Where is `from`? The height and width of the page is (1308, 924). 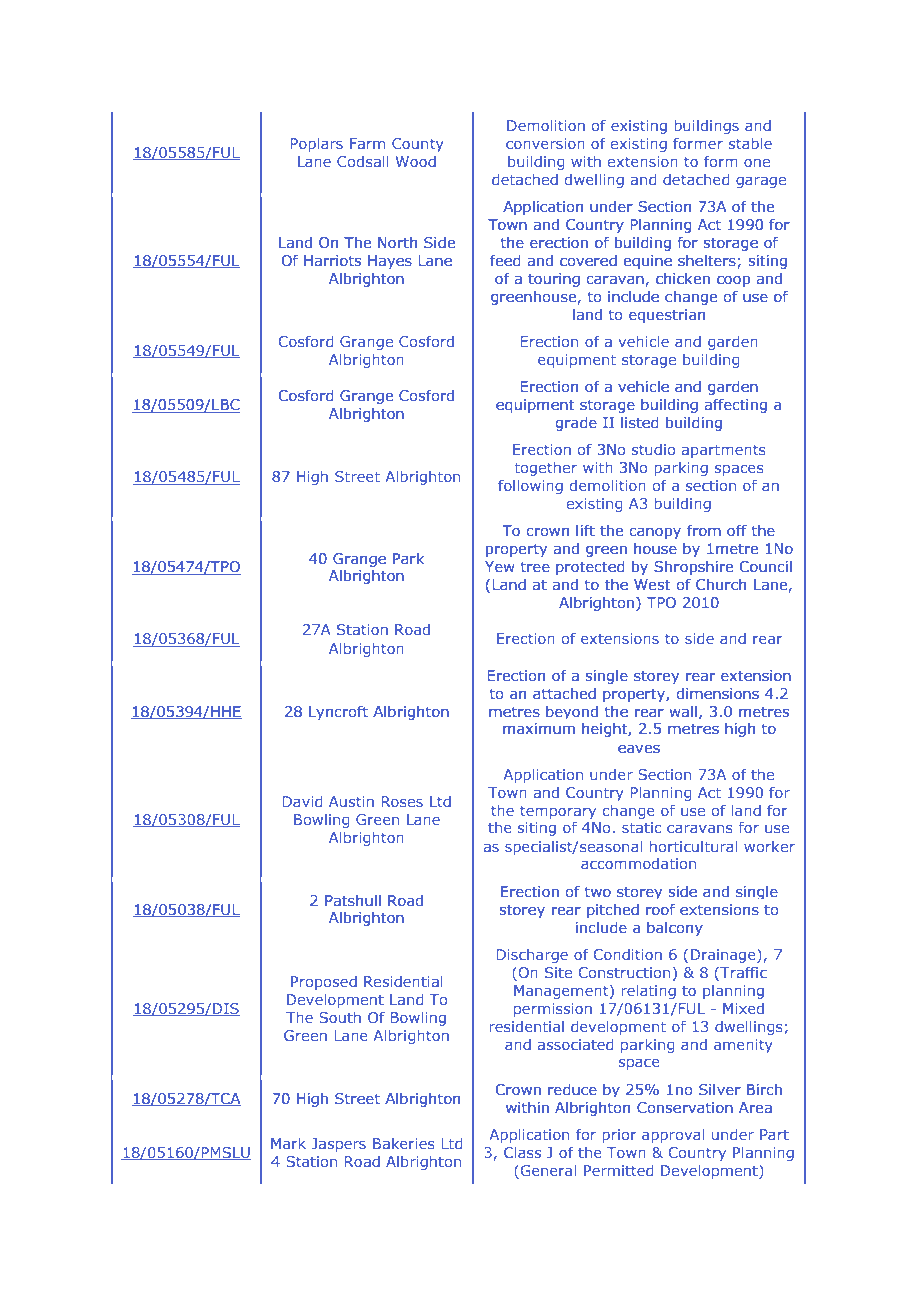
from is located at coordinates (704, 530).
